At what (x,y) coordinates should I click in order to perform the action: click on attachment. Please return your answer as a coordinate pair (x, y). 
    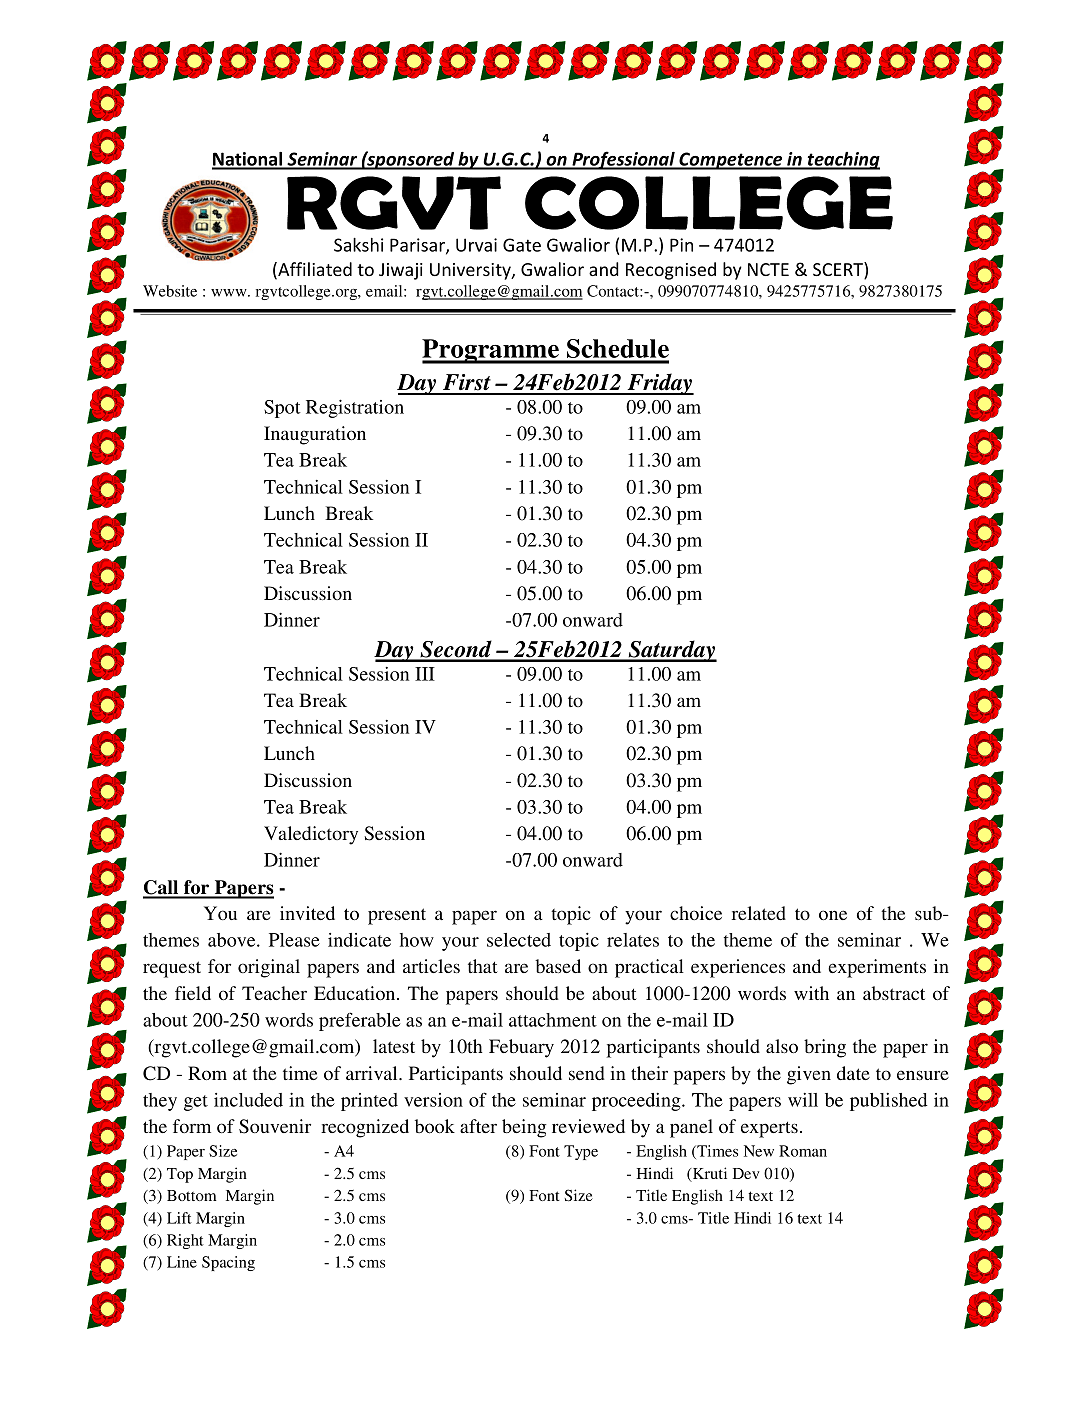
    Looking at the image, I should click on (553, 1020).
